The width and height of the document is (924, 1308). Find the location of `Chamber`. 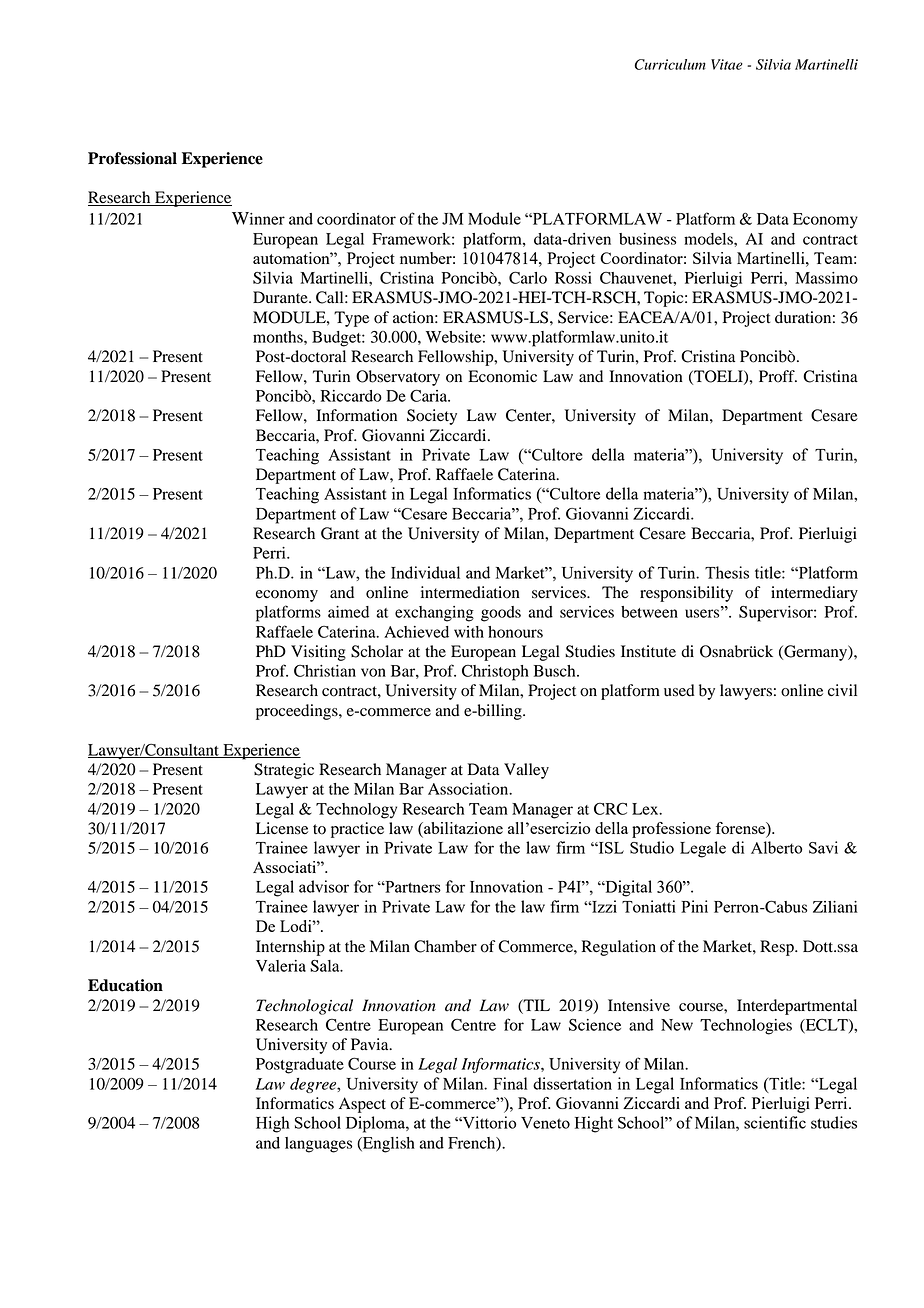

Chamber is located at coordinates (445, 946).
